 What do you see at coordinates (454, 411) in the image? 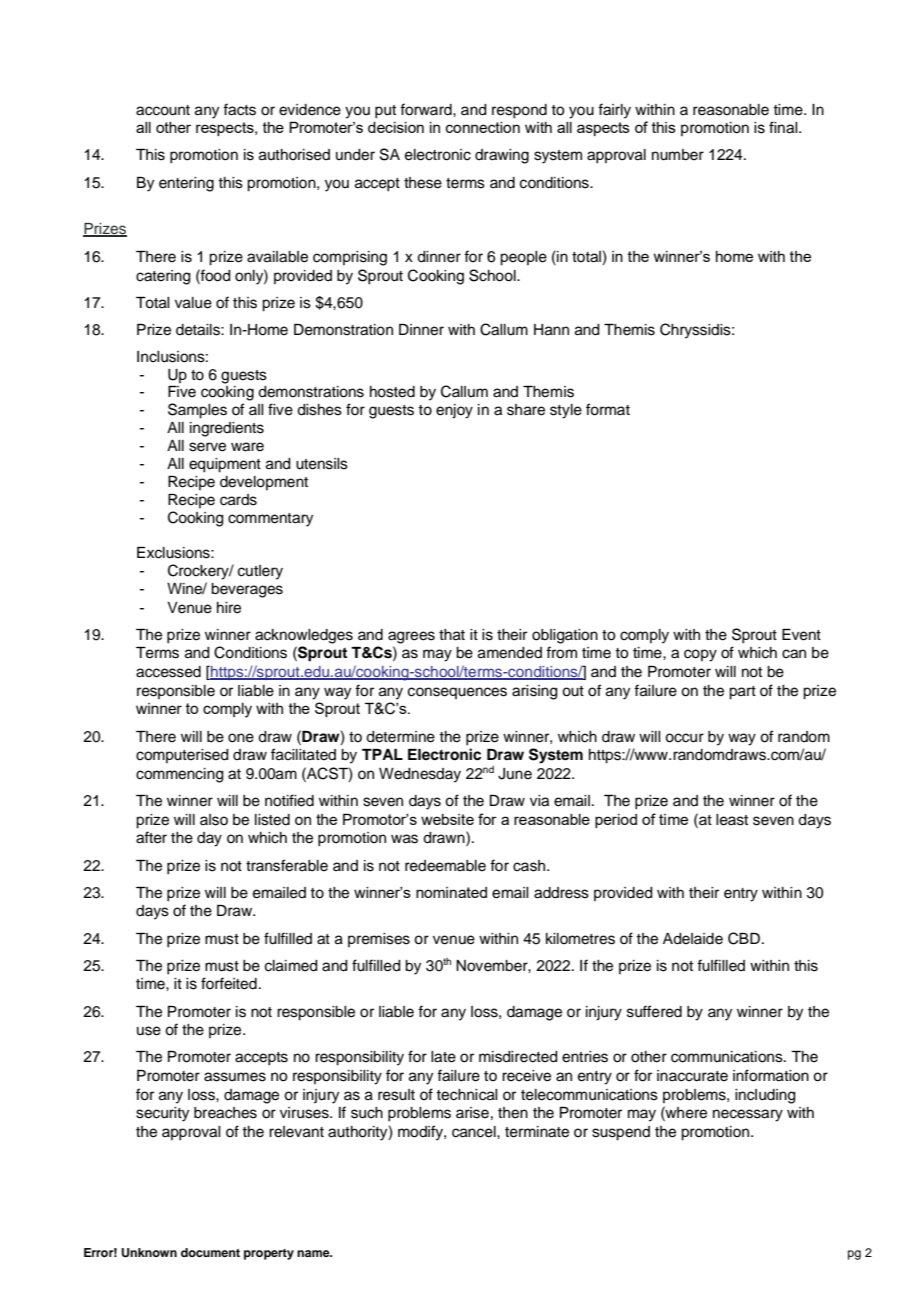
I see `enjoy` at bounding box center [454, 411].
